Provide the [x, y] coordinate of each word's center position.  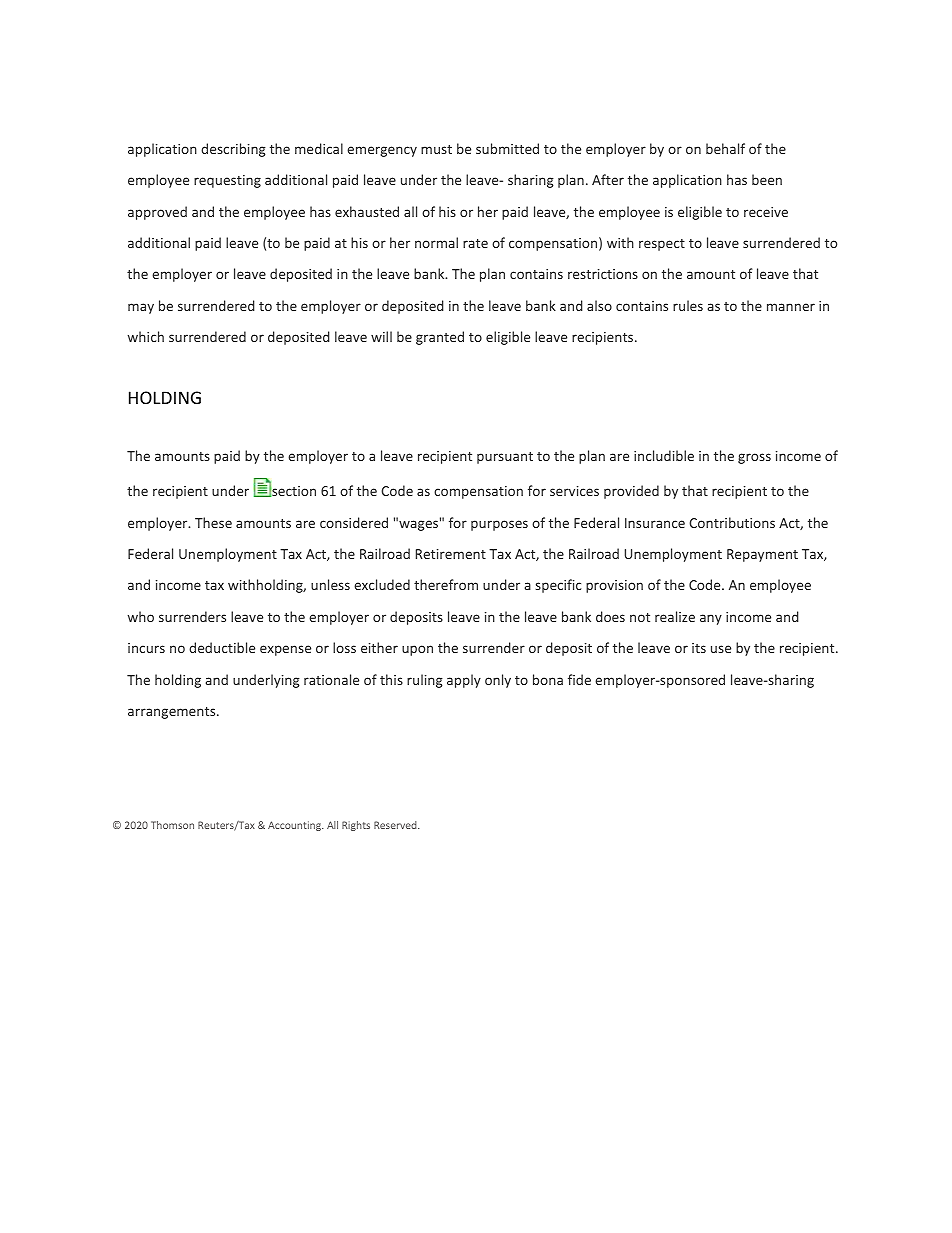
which [146, 336]
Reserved [396, 825]
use [721, 649]
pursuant [505, 458]
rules [688, 305]
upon [417, 650]
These [213, 522]
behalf [725, 148]
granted [440, 338]
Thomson [172, 825]
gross [754, 458]
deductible [222, 647]
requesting [227, 181]
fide [579, 679]
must [436, 149]
